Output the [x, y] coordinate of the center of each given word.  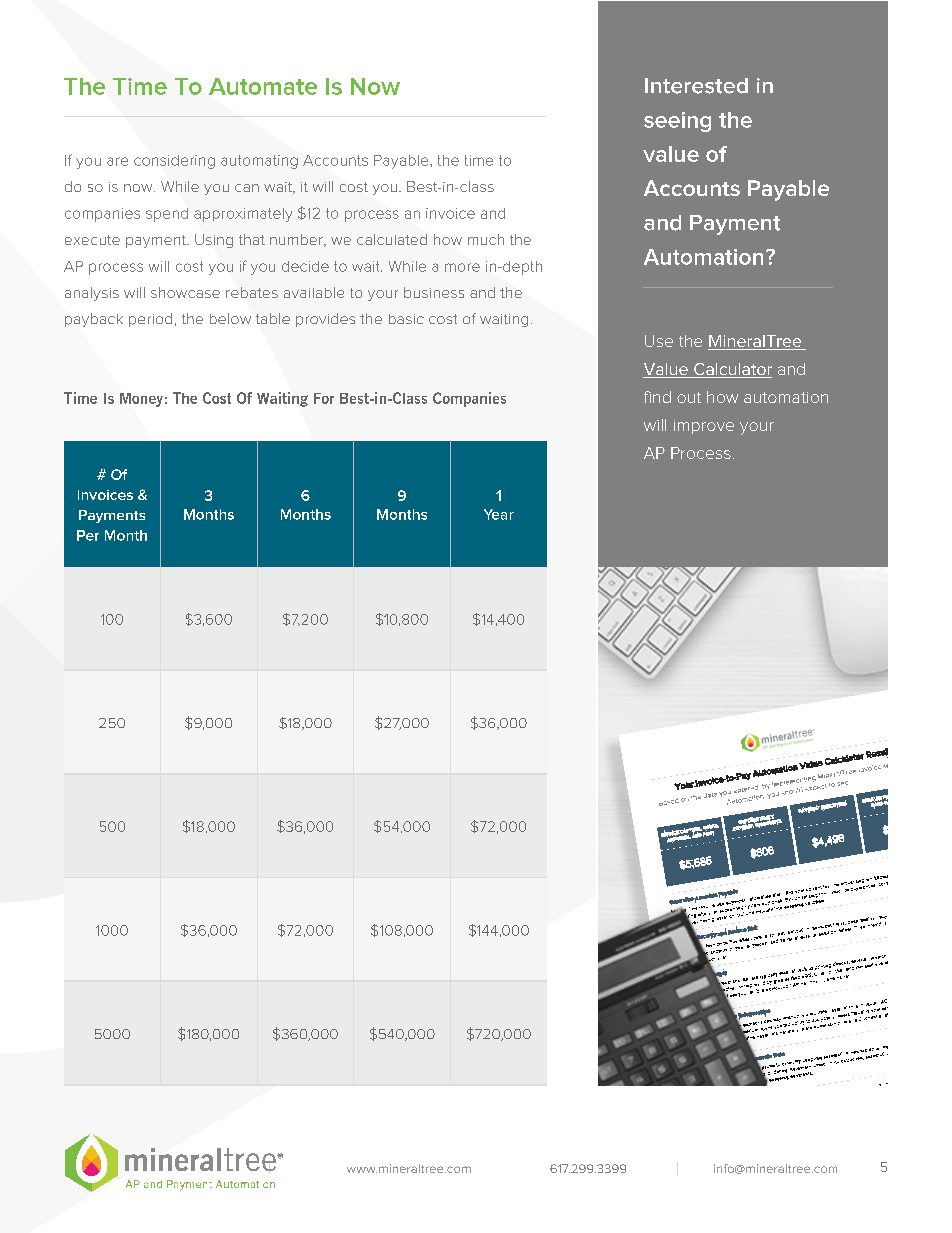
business [434, 292]
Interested [696, 86]
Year [499, 514]
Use [659, 341]
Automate [263, 86]
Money [141, 400]
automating [259, 162]
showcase [185, 292]
